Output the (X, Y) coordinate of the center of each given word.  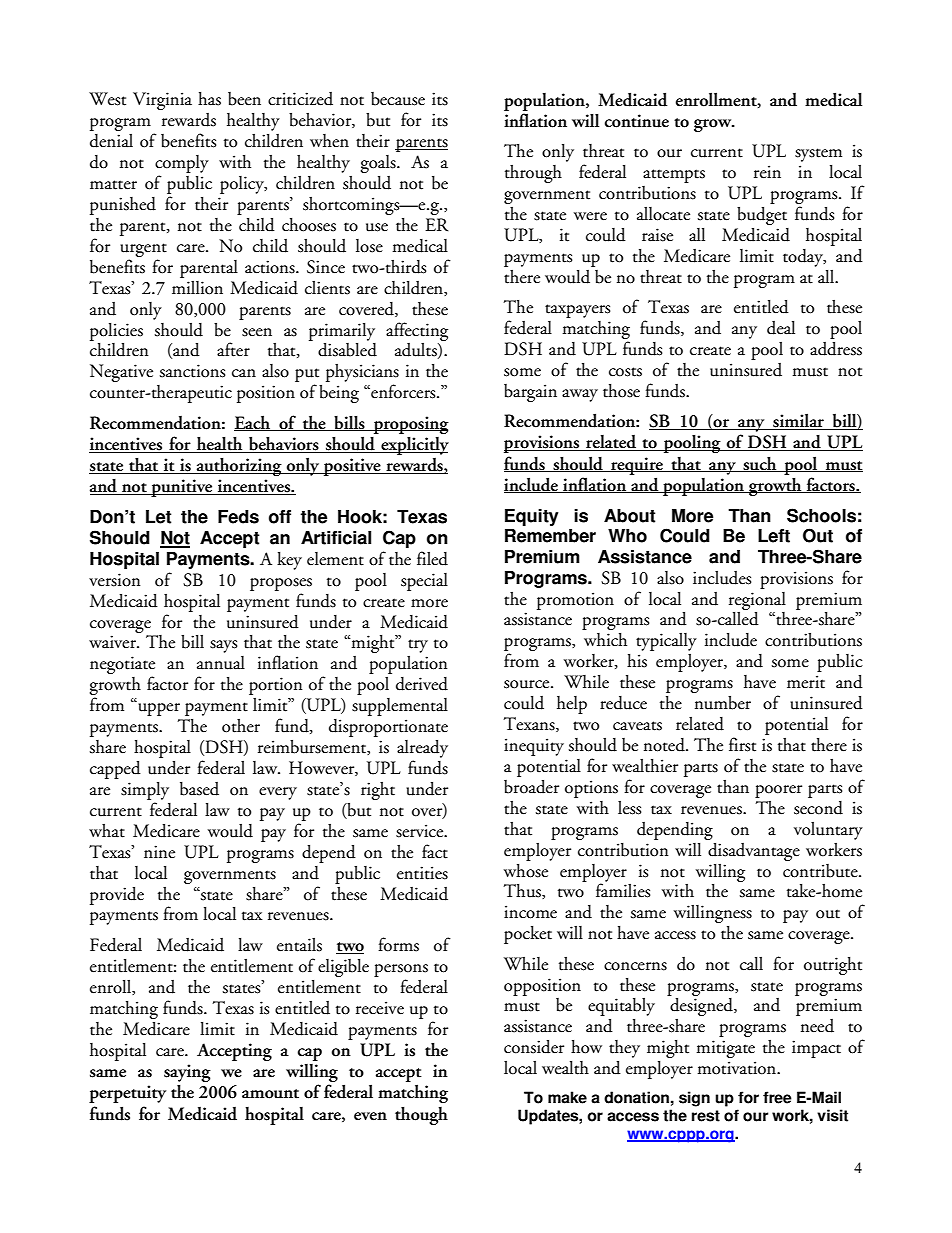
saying (187, 1074)
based (199, 789)
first (742, 744)
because (398, 99)
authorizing (239, 466)
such (760, 464)
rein (767, 172)
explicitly (414, 446)
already (422, 749)
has (209, 99)
